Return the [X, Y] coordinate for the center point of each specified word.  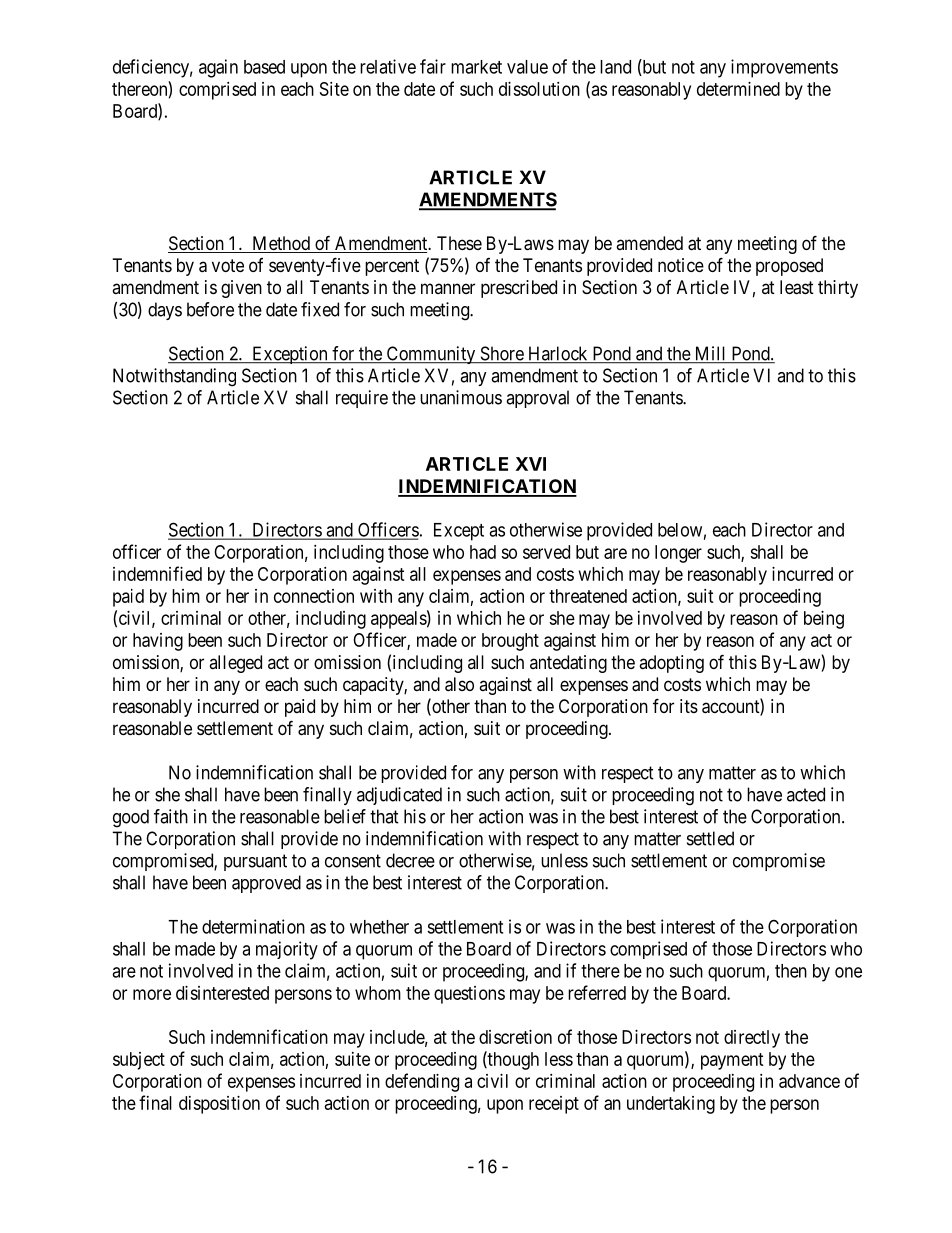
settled [710, 838]
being [824, 620]
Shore [501, 354]
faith [171, 816]
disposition [219, 1105]
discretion [515, 1037]
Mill [710, 354]
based [264, 67]
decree [410, 860]
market [476, 67]
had [483, 552]
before [210, 309]
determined [738, 89]
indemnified [157, 573]
